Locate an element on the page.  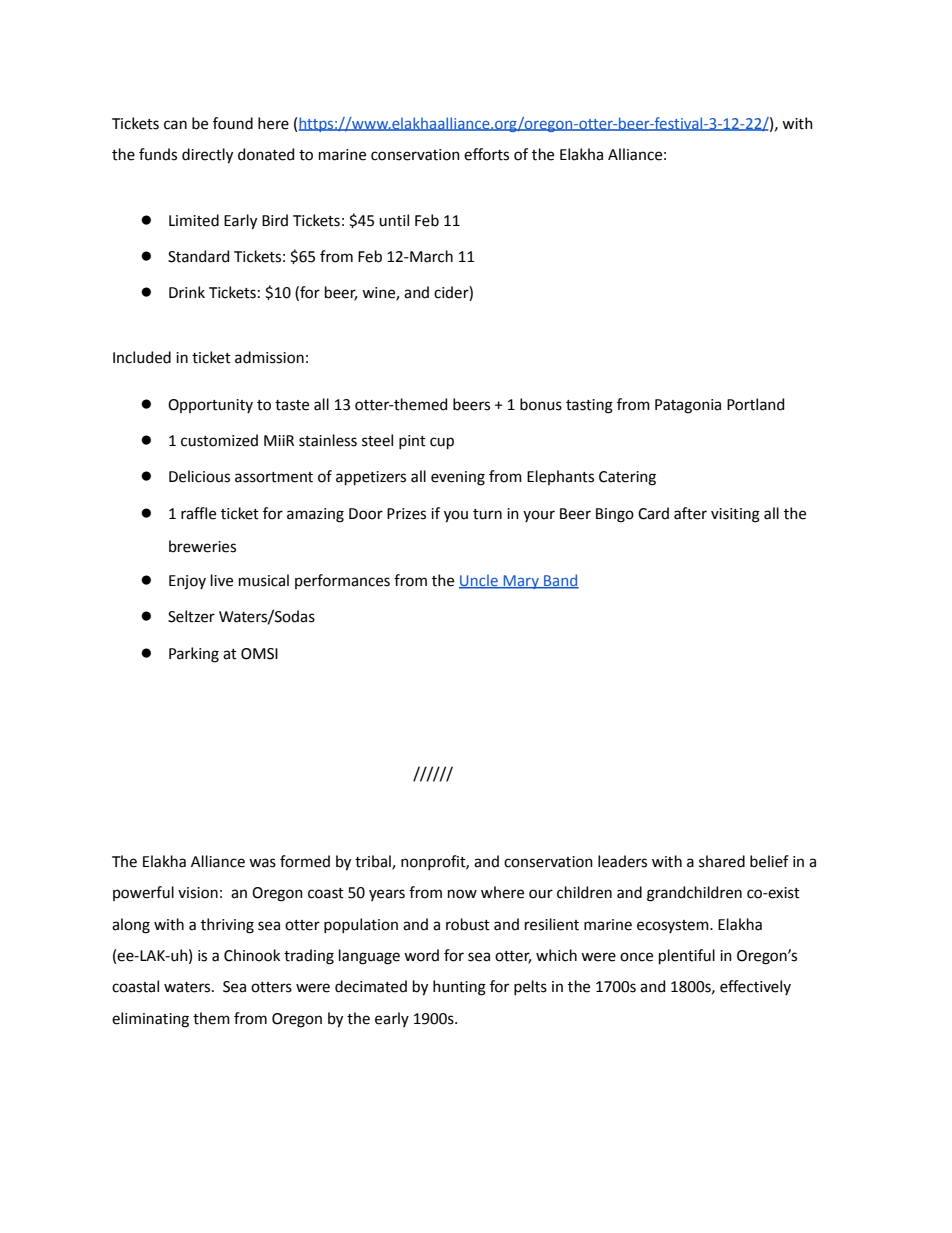
efforts is located at coordinates (486, 154).
